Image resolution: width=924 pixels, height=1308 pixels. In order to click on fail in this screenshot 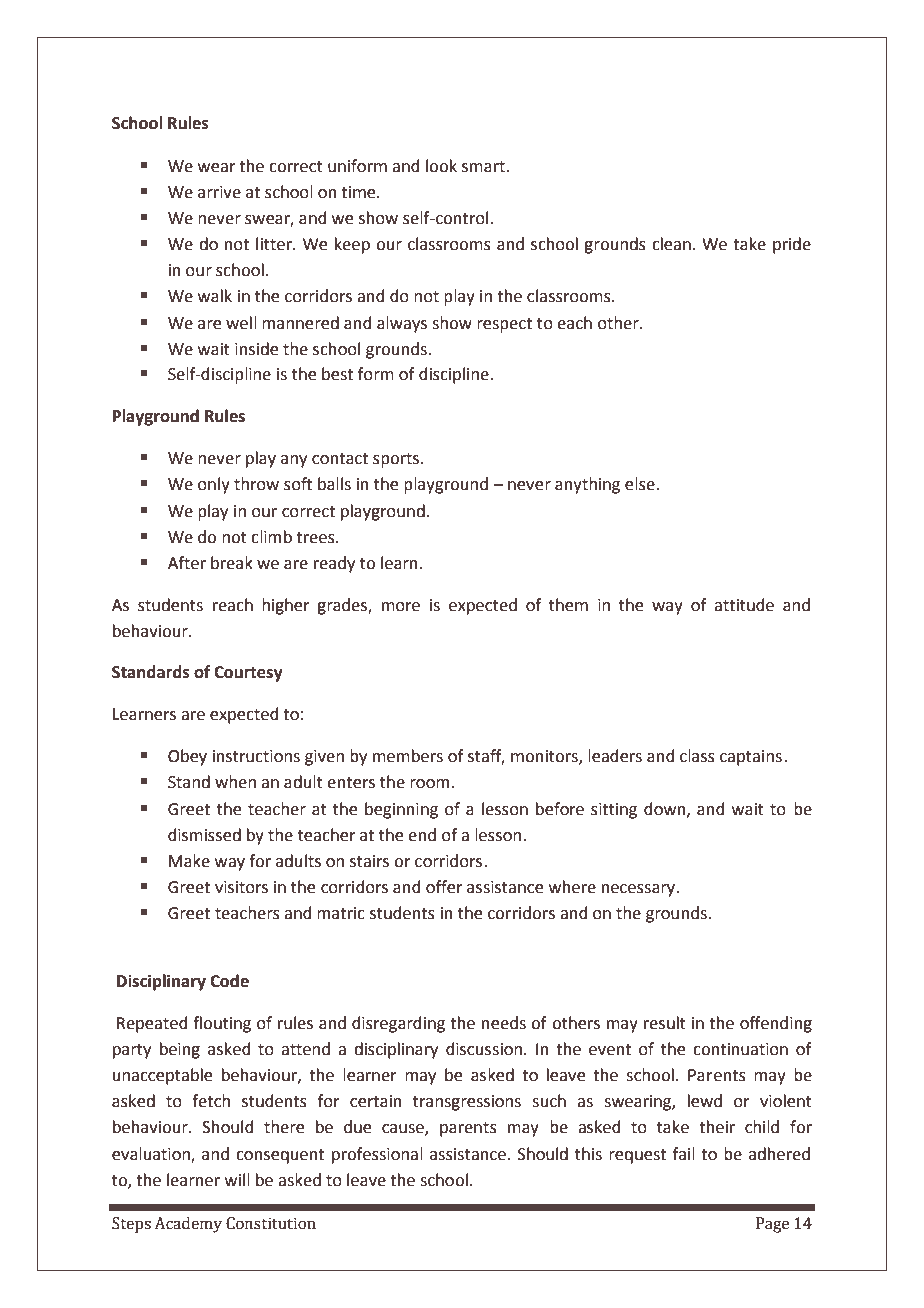, I will do `click(684, 1154)`.
